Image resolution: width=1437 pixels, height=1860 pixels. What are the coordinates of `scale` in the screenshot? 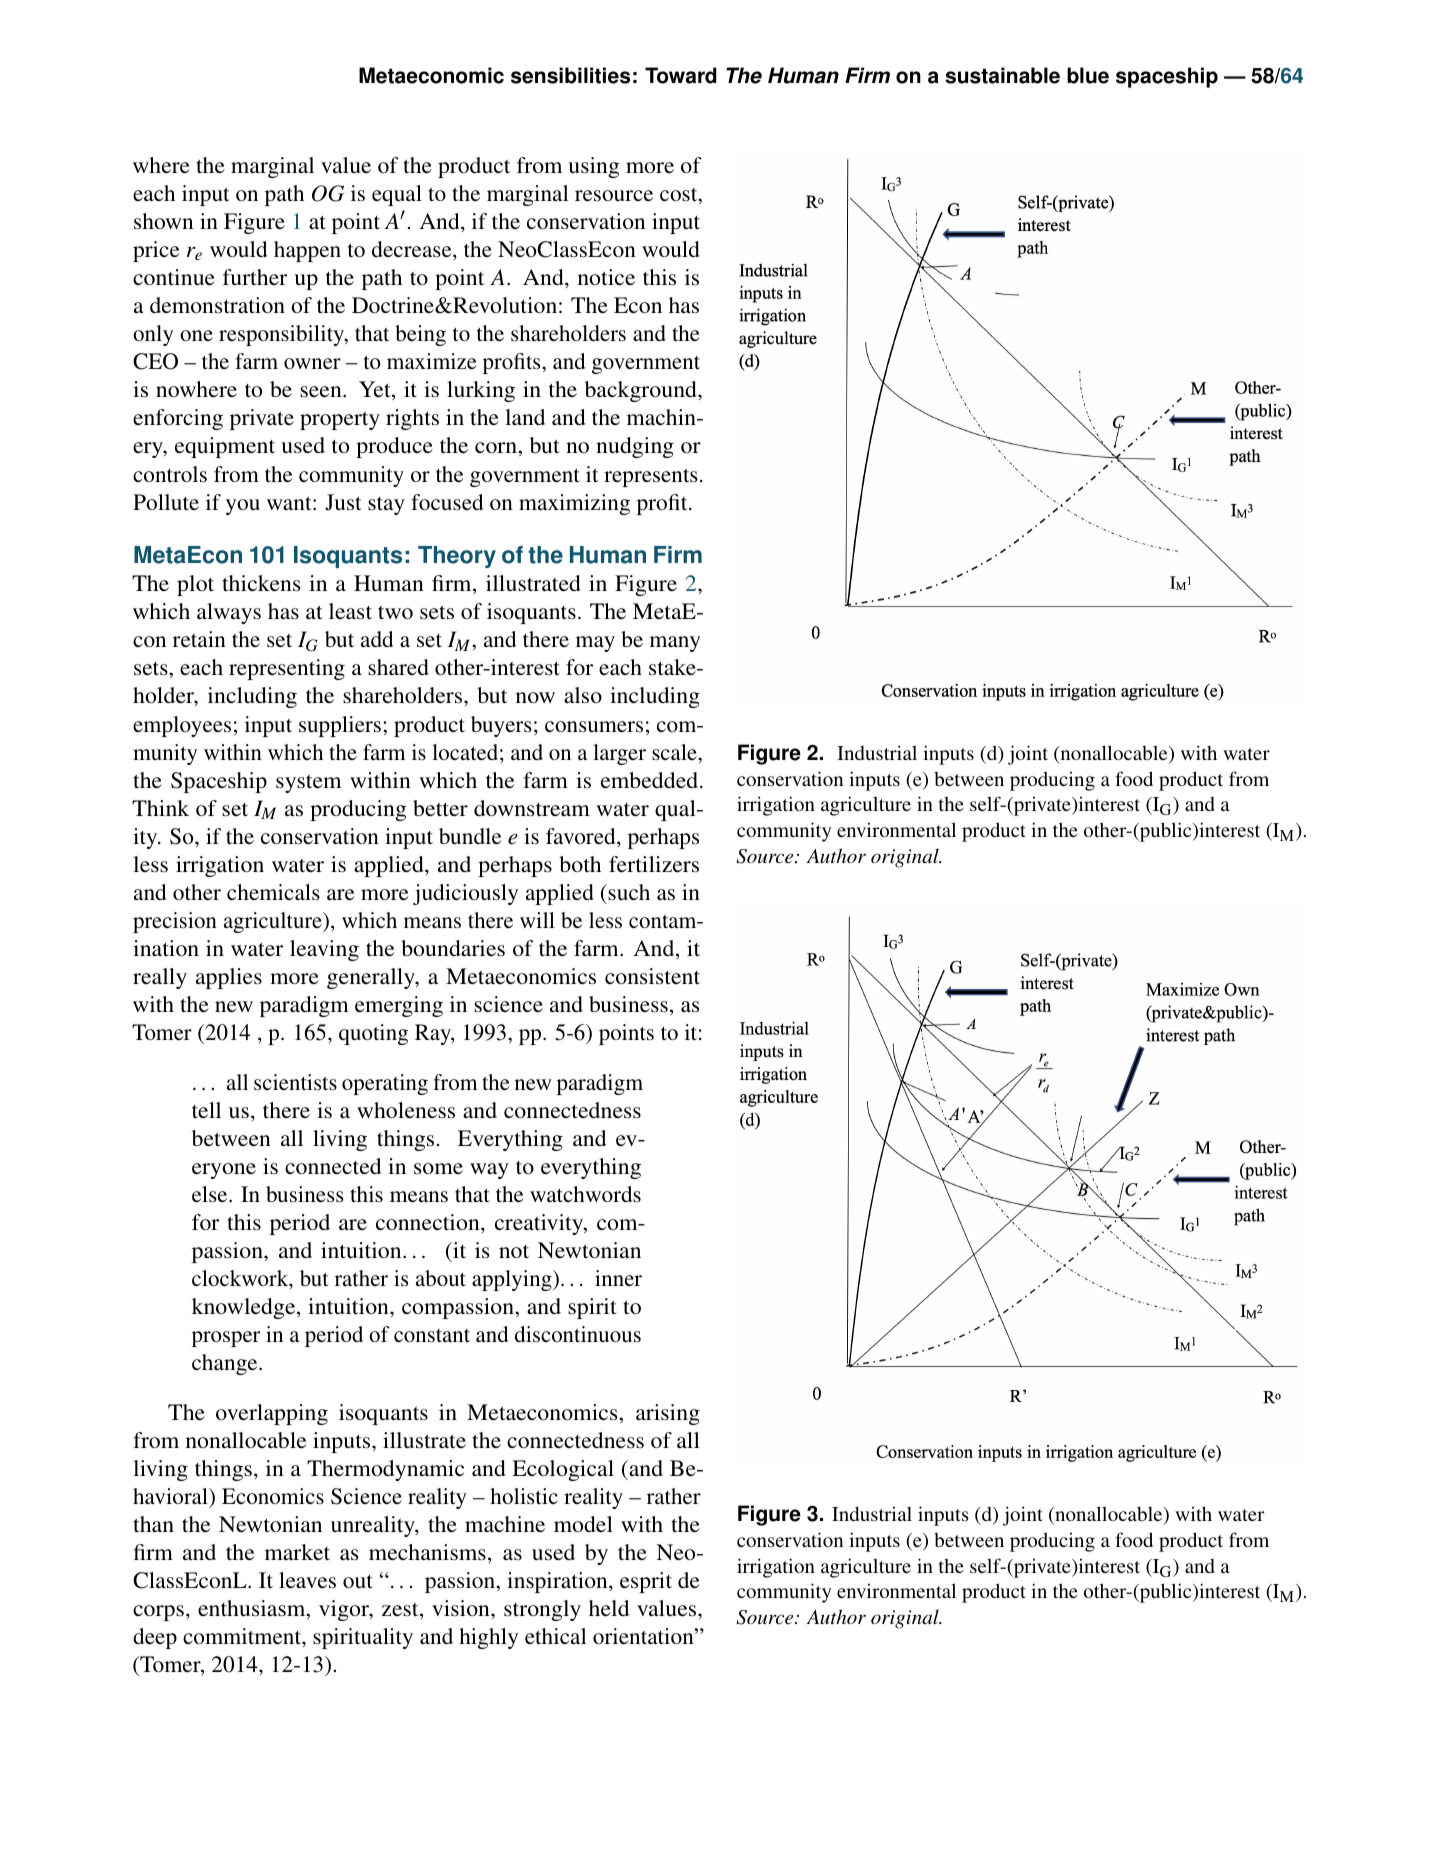 It's located at (675, 752).
